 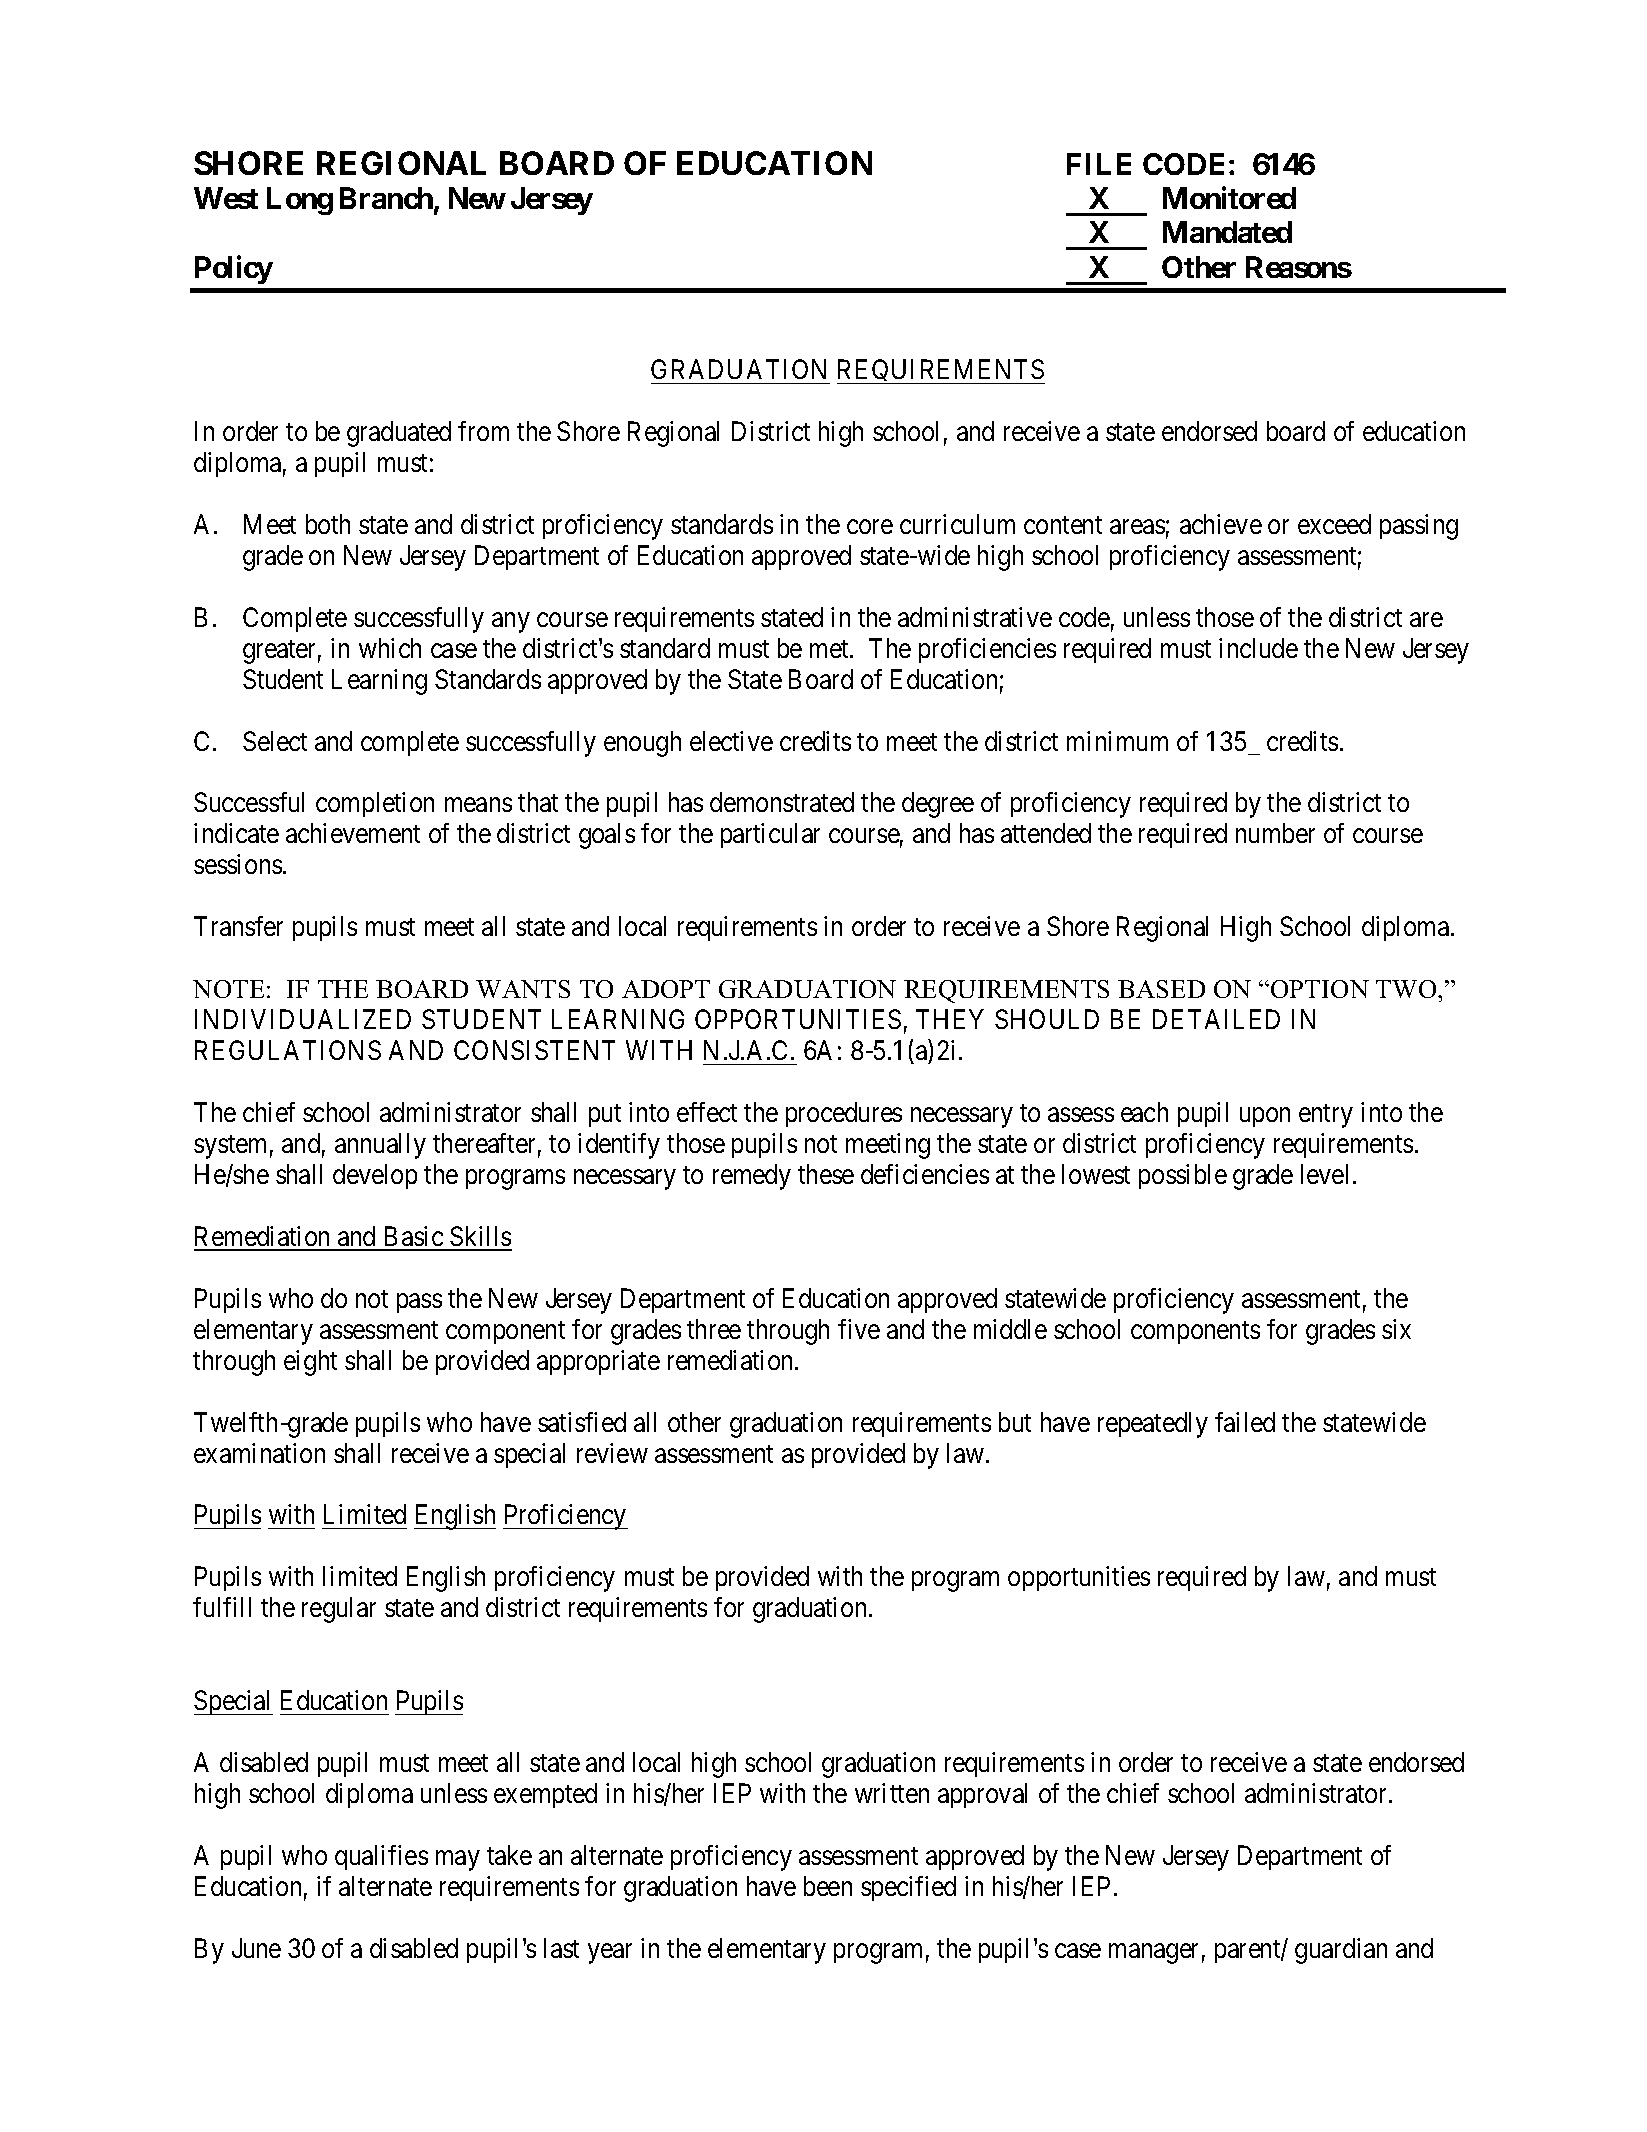 What do you see at coordinates (399, 434) in the page?
I see `graduated` at bounding box center [399, 434].
